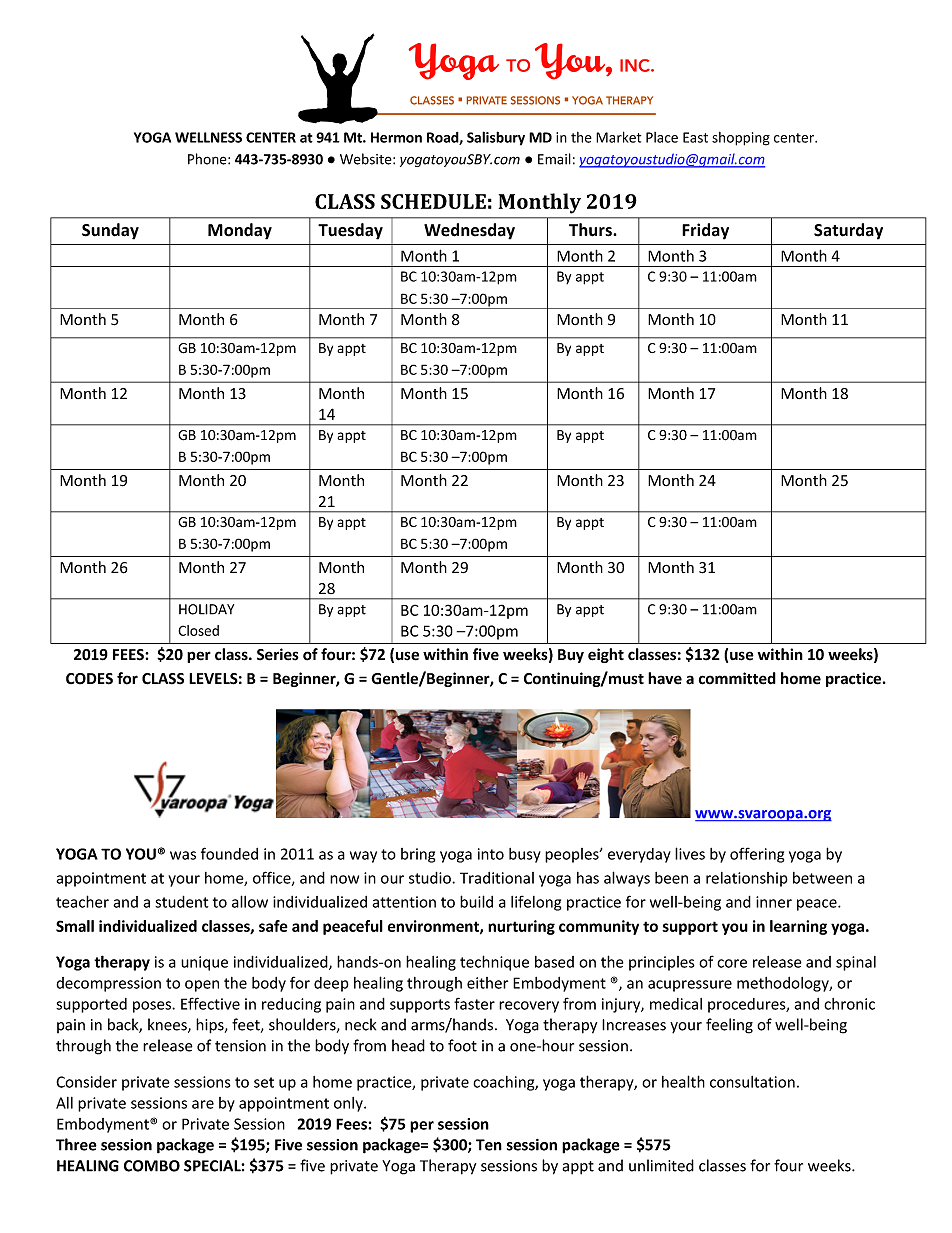 The height and width of the screenshot is (1233, 952). Describe the element at coordinates (349, 1104) in the screenshot. I see `only` at that location.
